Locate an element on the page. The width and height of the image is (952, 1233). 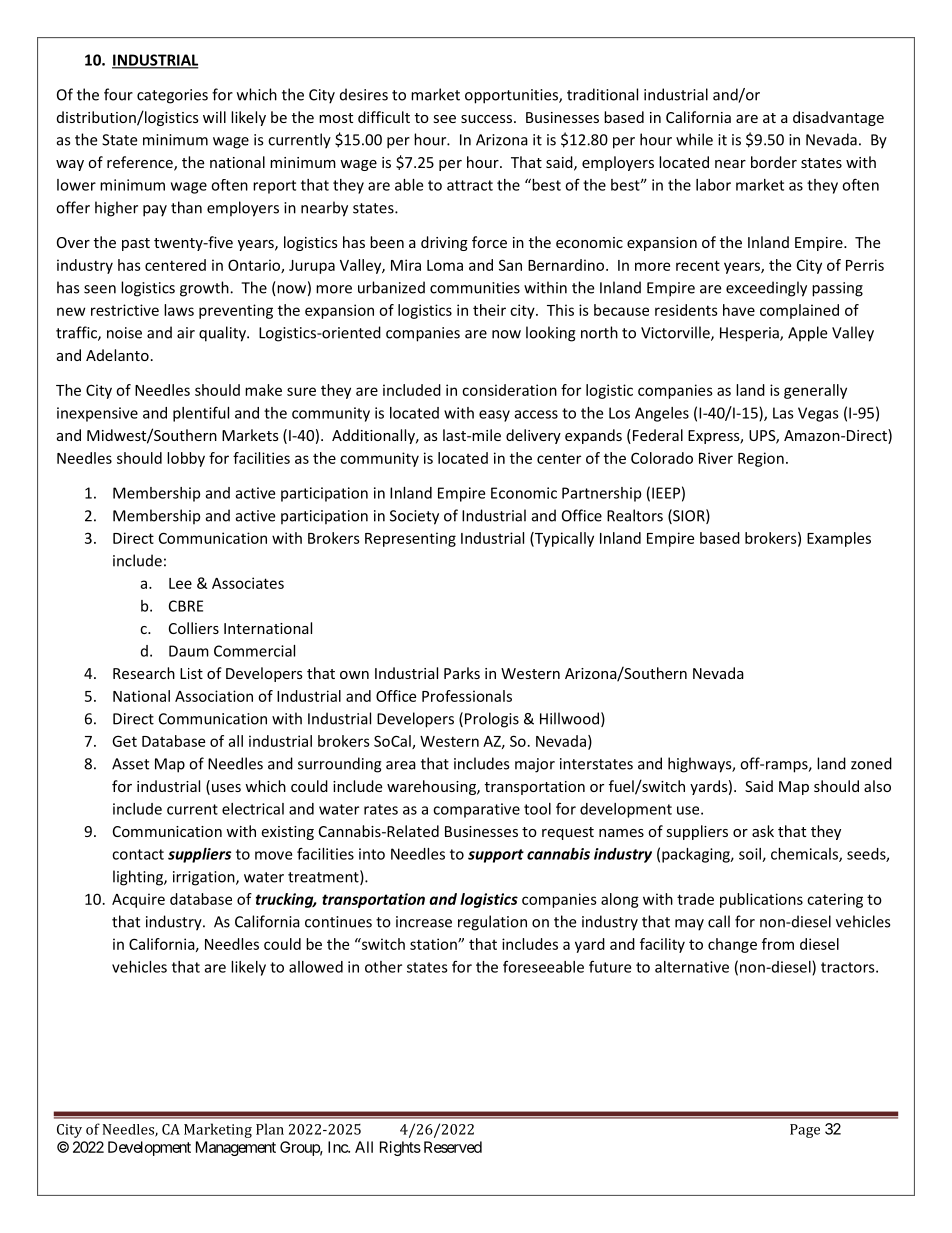
success is located at coordinates (488, 119).
